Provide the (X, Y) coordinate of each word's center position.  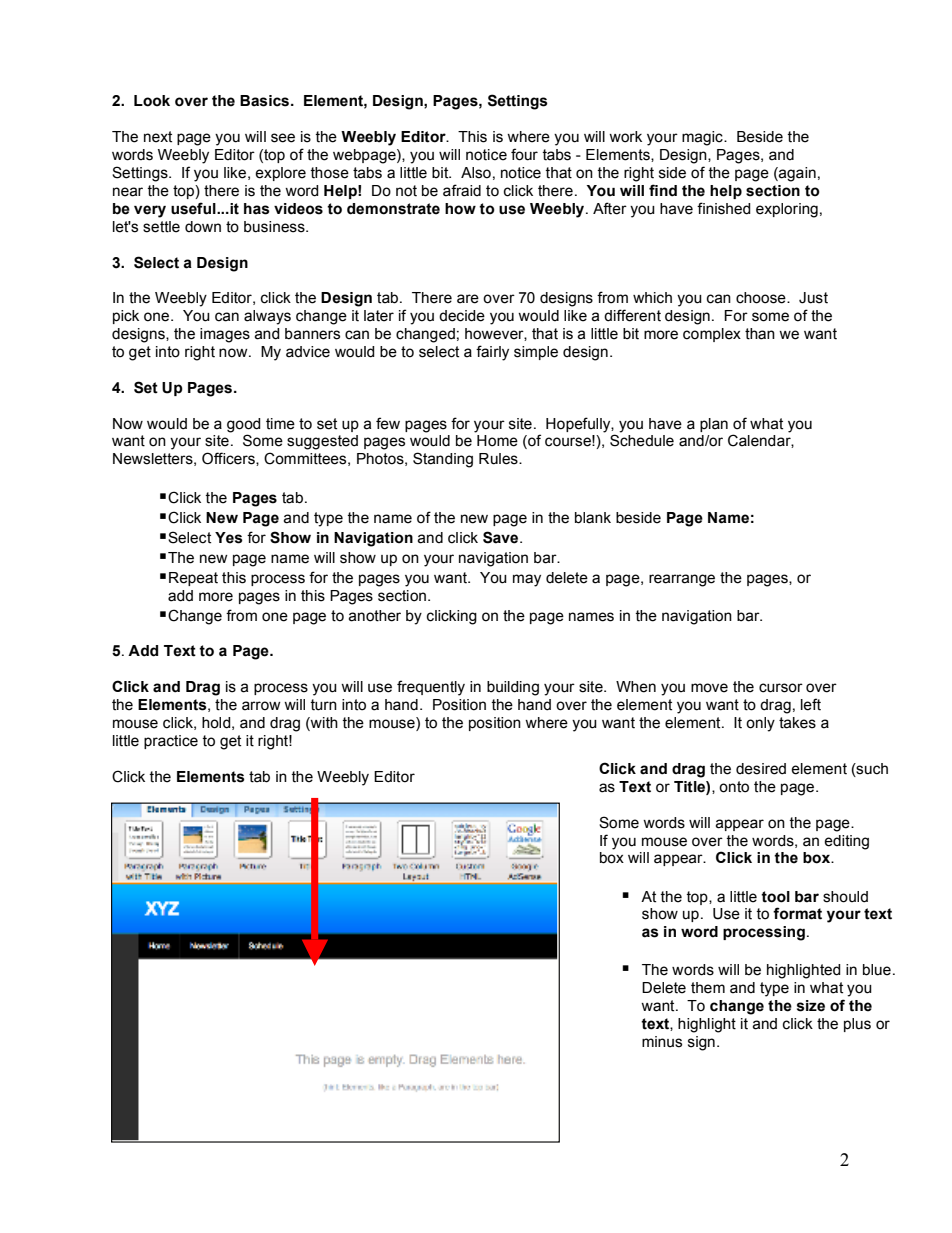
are (468, 299)
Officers (229, 459)
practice (171, 742)
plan (714, 425)
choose (762, 298)
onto (734, 787)
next (158, 137)
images (225, 335)
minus (662, 1042)
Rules (499, 459)
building (513, 688)
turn (323, 705)
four (524, 154)
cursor (781, 688)
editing (846, 842)
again (796, 174)
